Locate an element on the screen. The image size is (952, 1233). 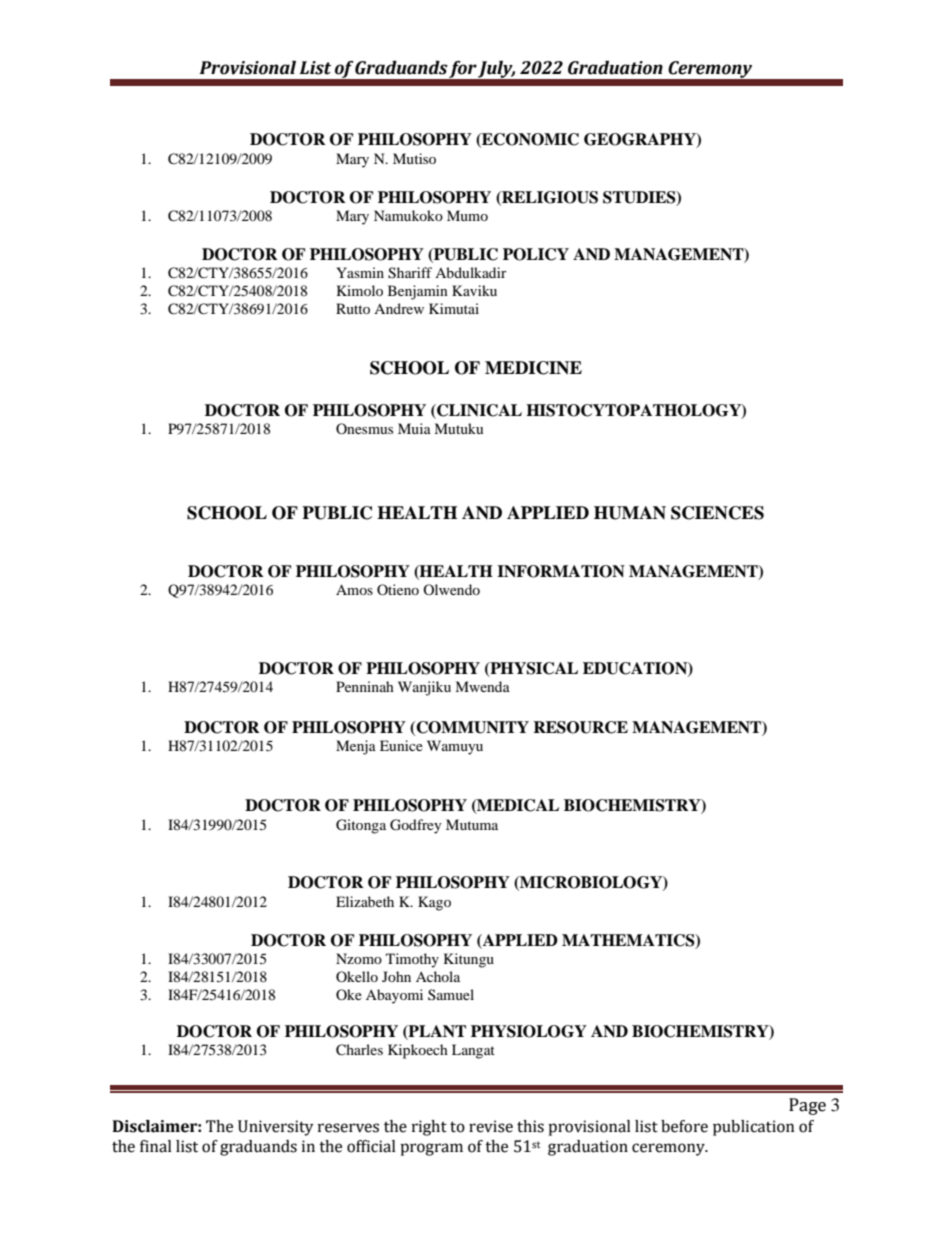
Benjamin is located at coordinates (418, 292).
